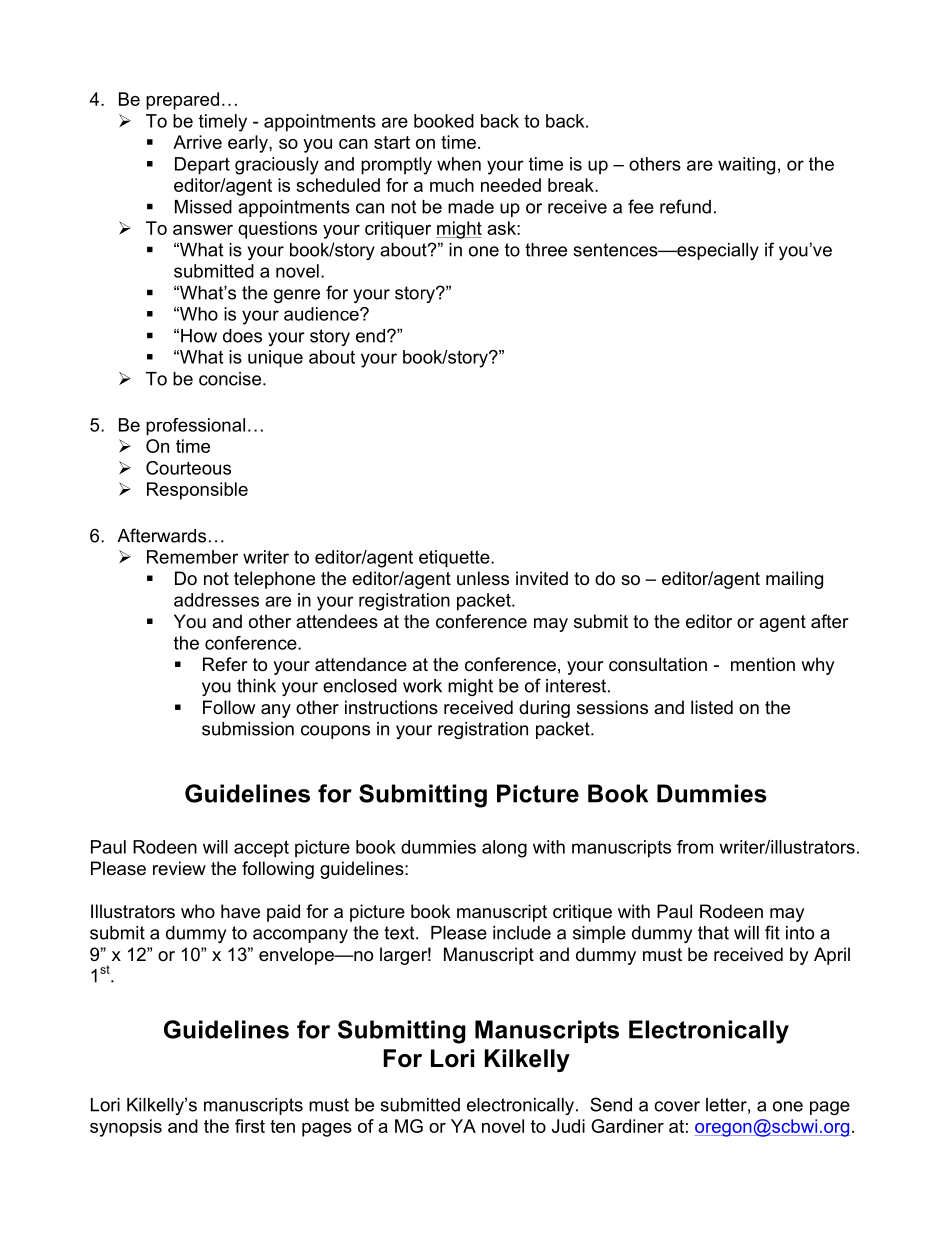  What do you see at coordinates (197, 142) in the image?
I see `Arrive` at bounding box center [197, 142].
